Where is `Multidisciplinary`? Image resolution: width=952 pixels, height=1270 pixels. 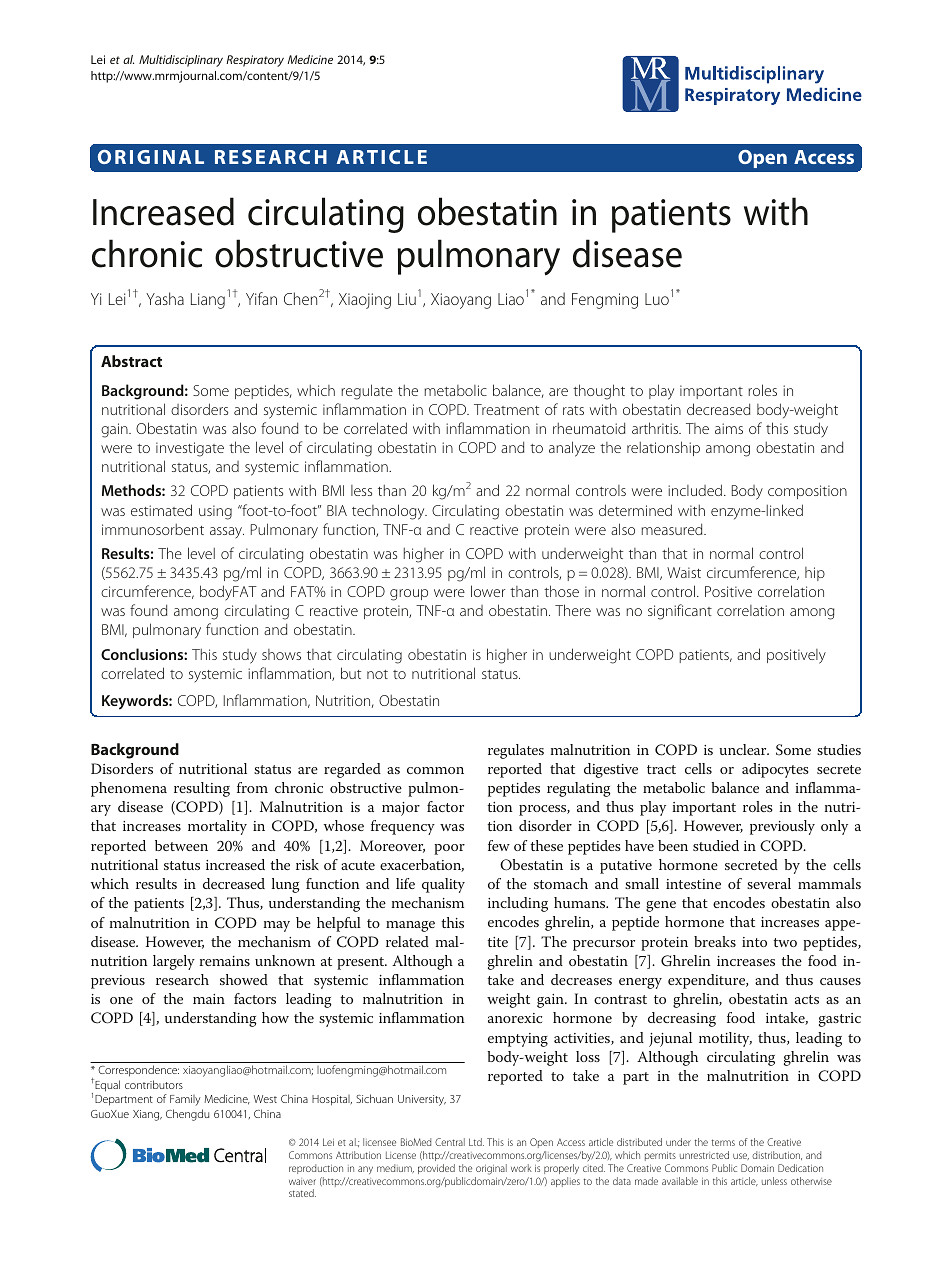 Multidisciplinary is located at coordinates (181, 61).
